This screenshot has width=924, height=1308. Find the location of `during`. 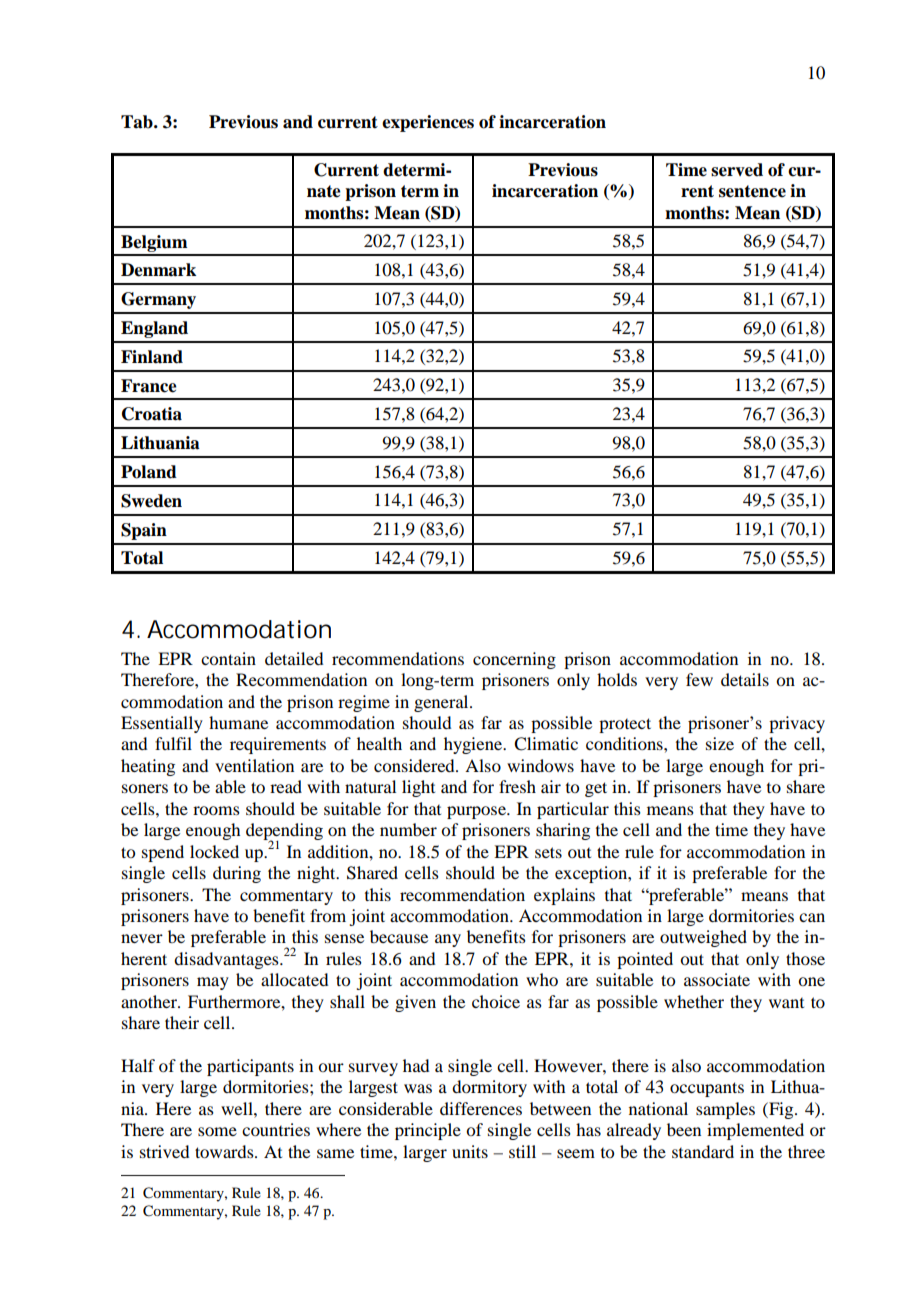

during is located at coordinates (237, 874).
